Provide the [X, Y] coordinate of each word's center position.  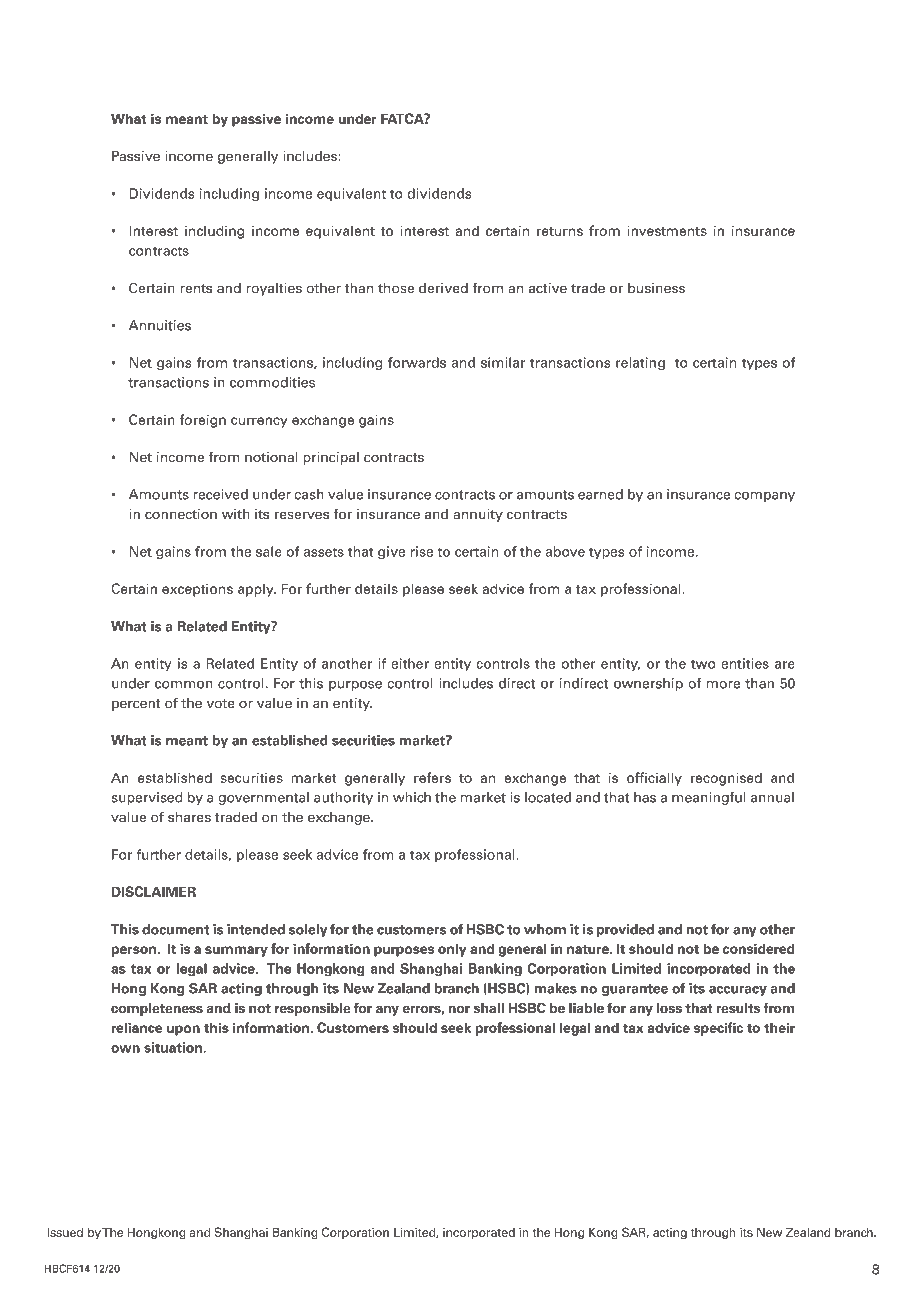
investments [667, 230]
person [134, 951]
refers [432, 777]
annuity [478, 515]
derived [443, 288]
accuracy [738, 991]
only [452, 950]
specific [718, 1029]
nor [459, 1009]
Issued [65, 1232]
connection [181, 514]
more [723, 685]
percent [136, 705]
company [764, 497]
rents [196, 289]
